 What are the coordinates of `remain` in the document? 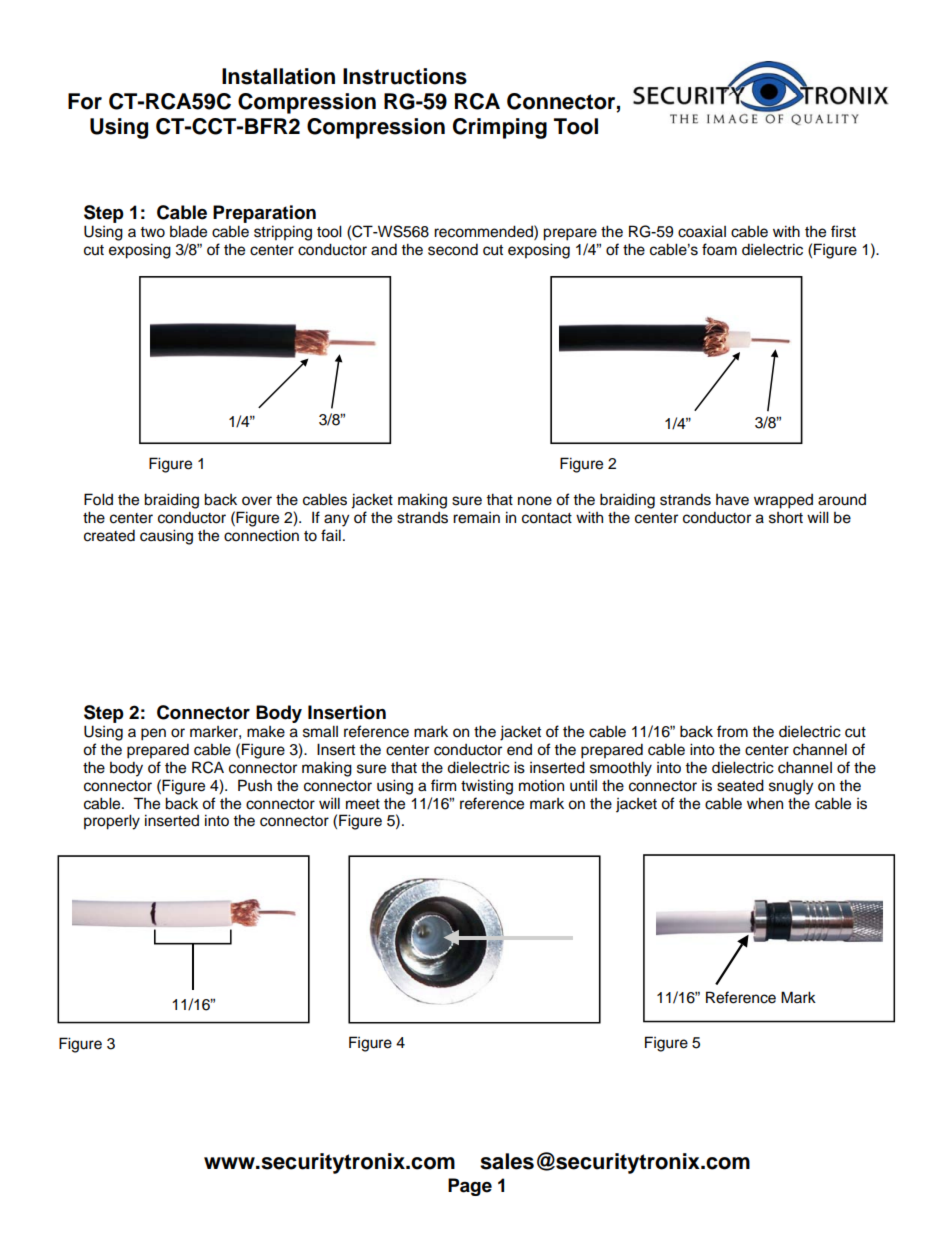 It's located at (476, 518).
